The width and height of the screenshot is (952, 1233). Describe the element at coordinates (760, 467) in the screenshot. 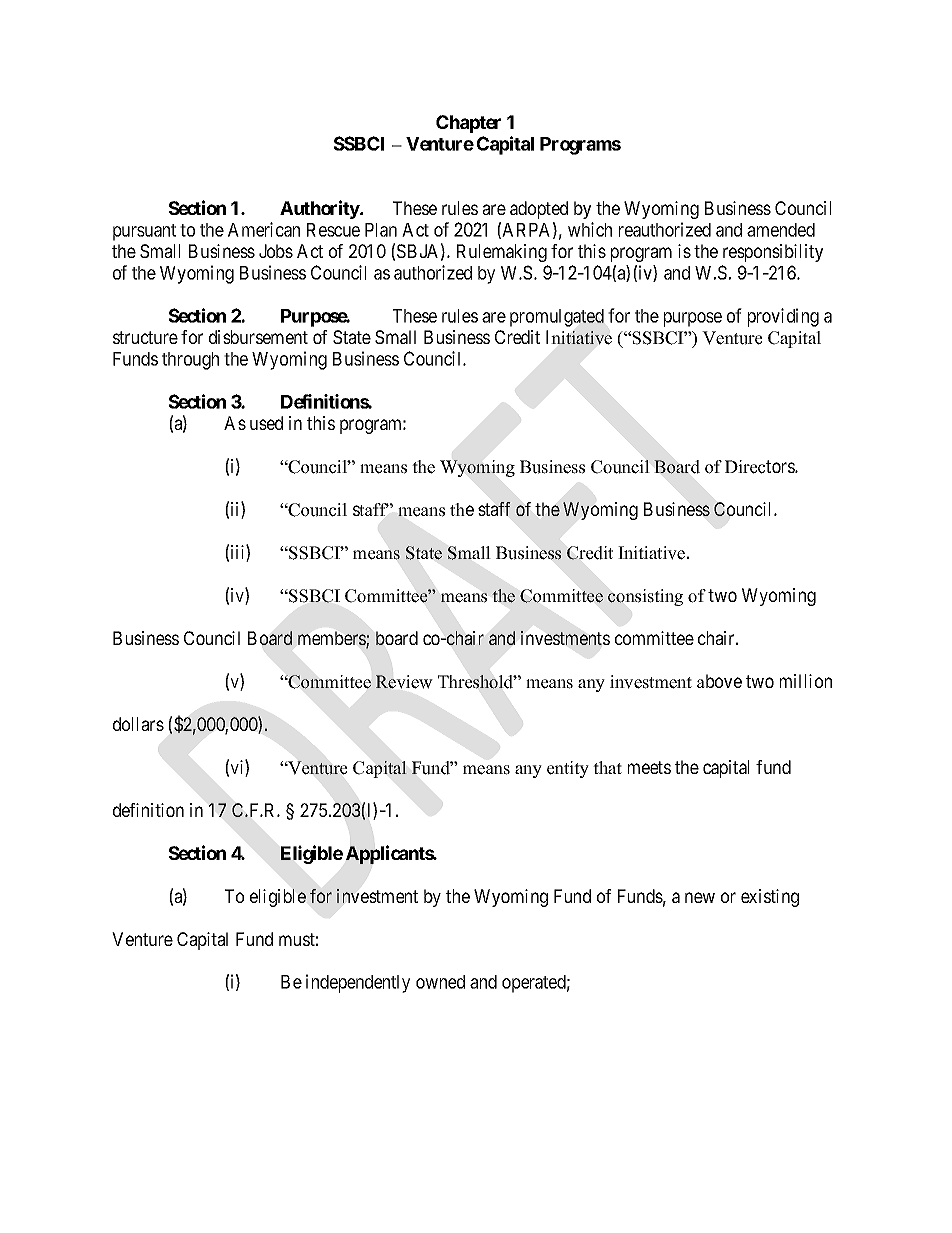

I see `Directors` at that location.
